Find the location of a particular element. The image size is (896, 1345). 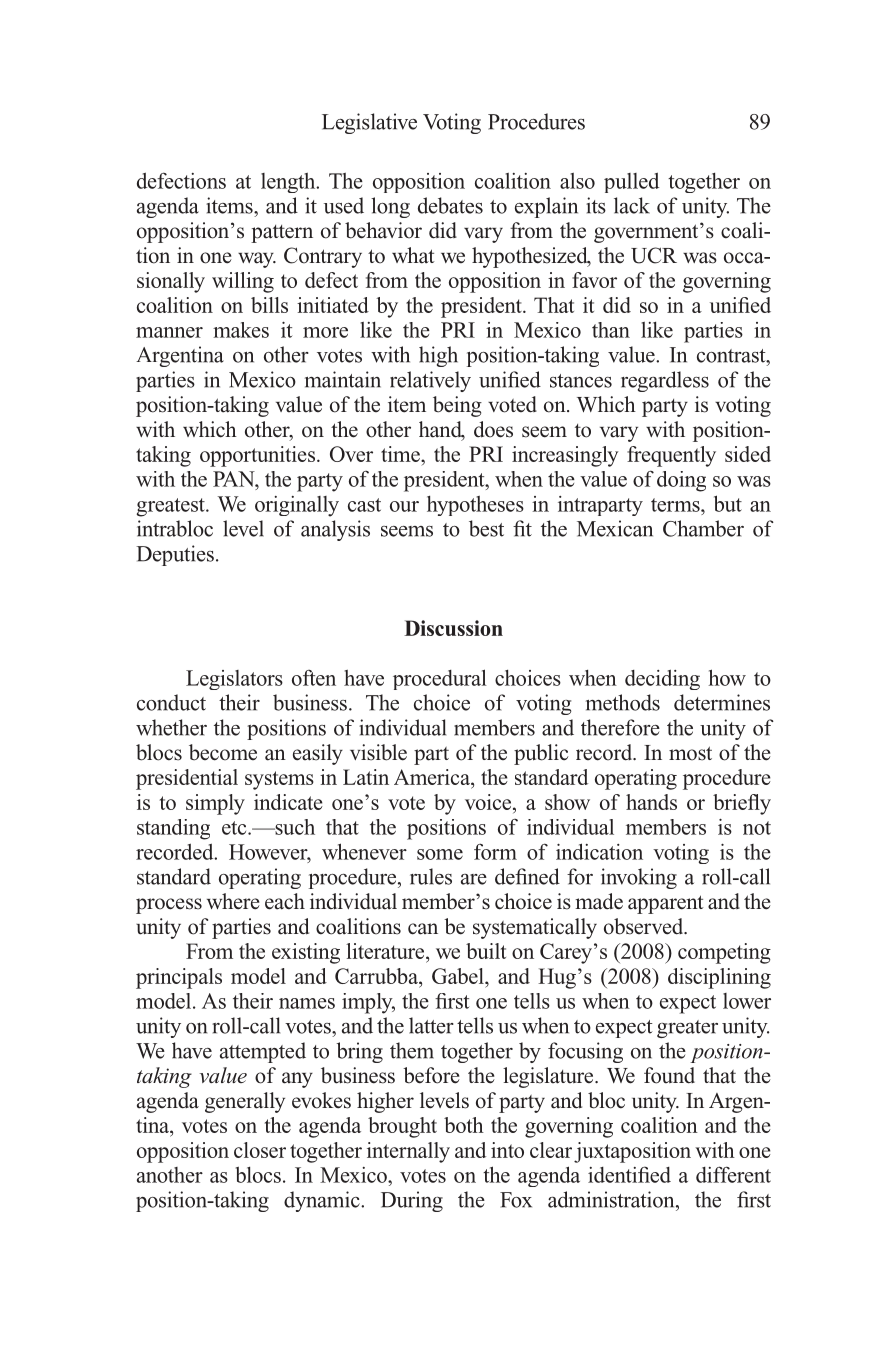

built is located at coordinates (486, 951).
